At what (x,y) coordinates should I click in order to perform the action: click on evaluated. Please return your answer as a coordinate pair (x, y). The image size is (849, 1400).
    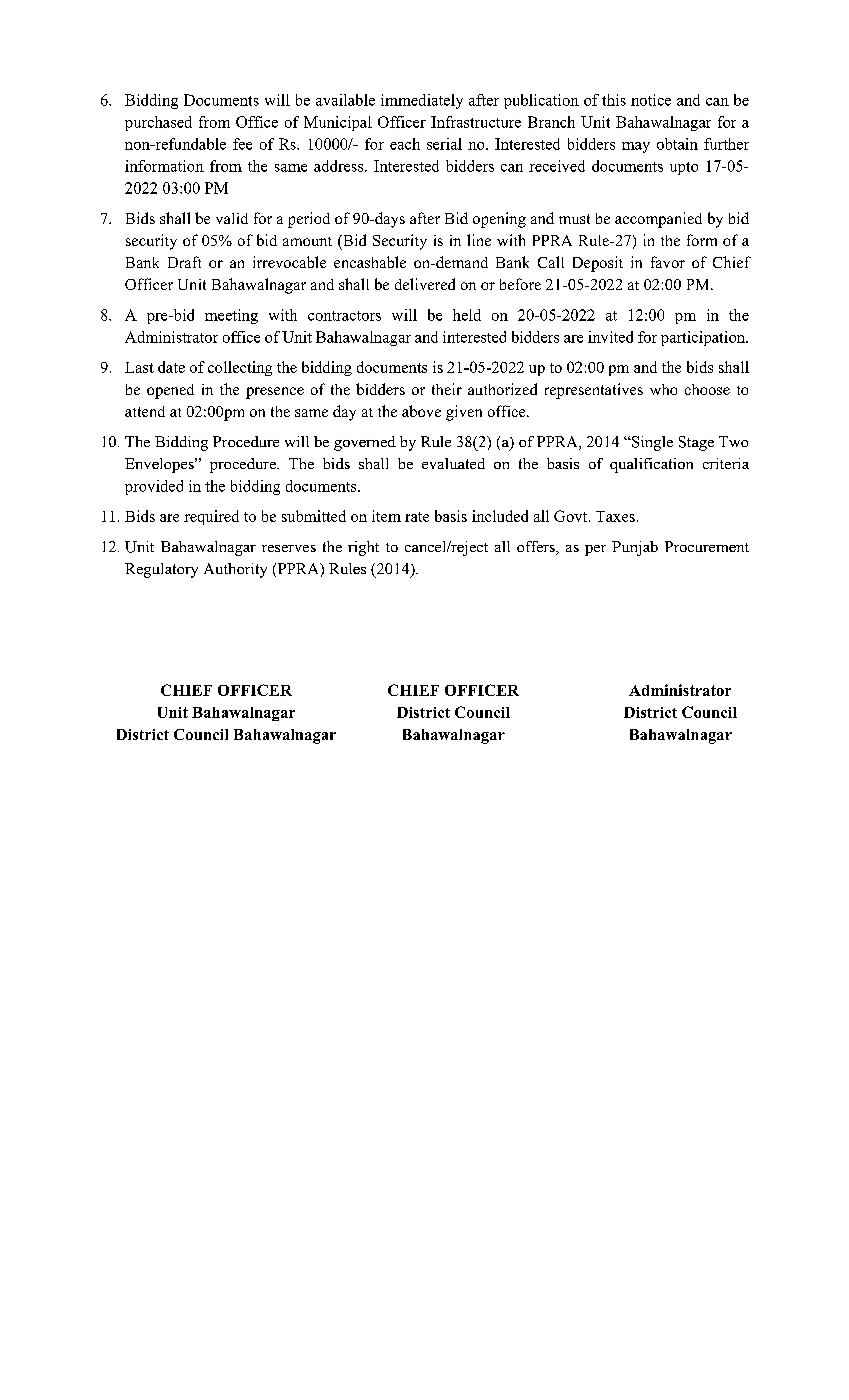
    Looking at the image, I should click on (453, 463).
